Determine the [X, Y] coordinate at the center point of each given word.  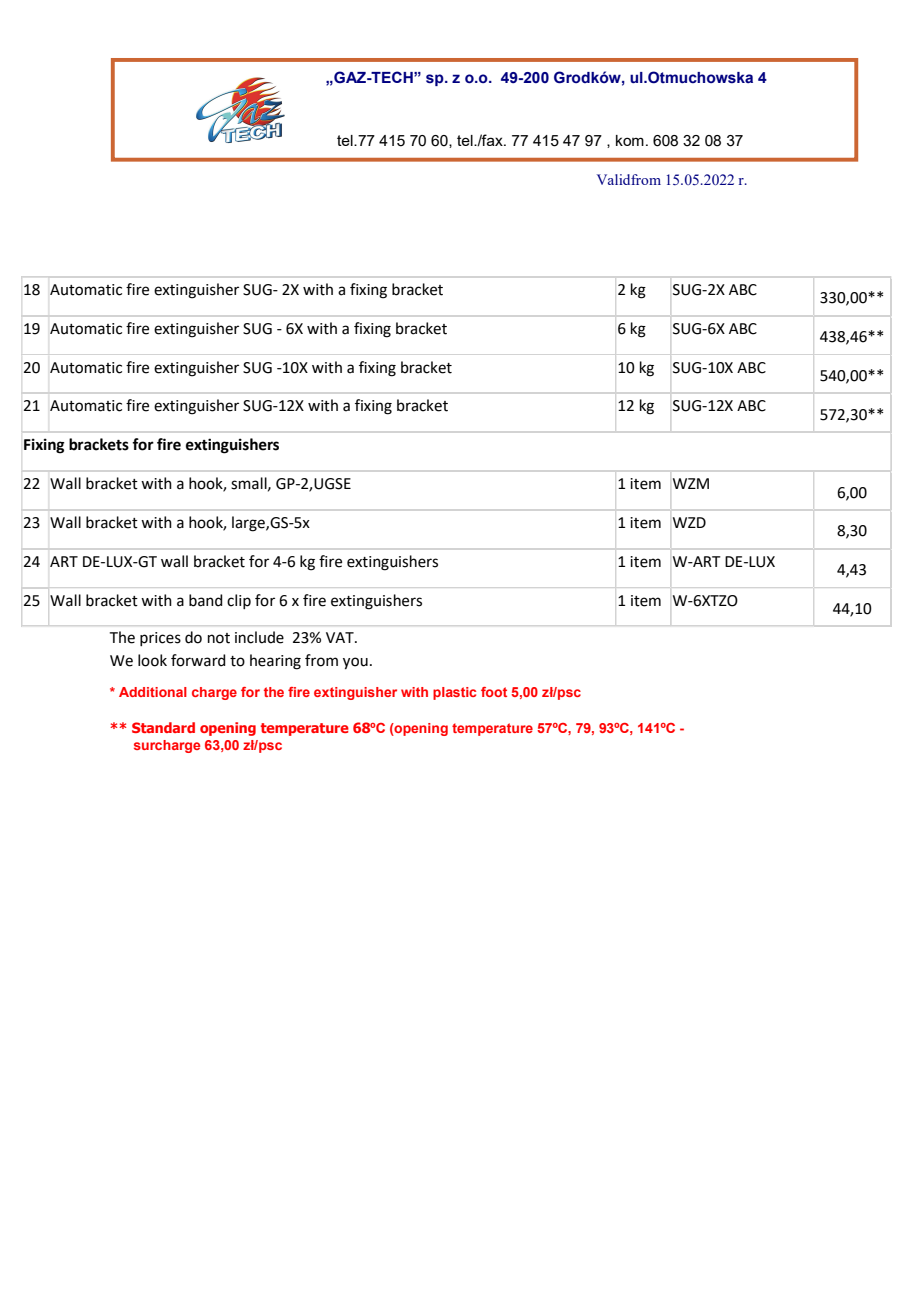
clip [239, 601]
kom [630, 140]
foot [494, 692]
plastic [454, 693]
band [206, 600]
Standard [163, 727]
